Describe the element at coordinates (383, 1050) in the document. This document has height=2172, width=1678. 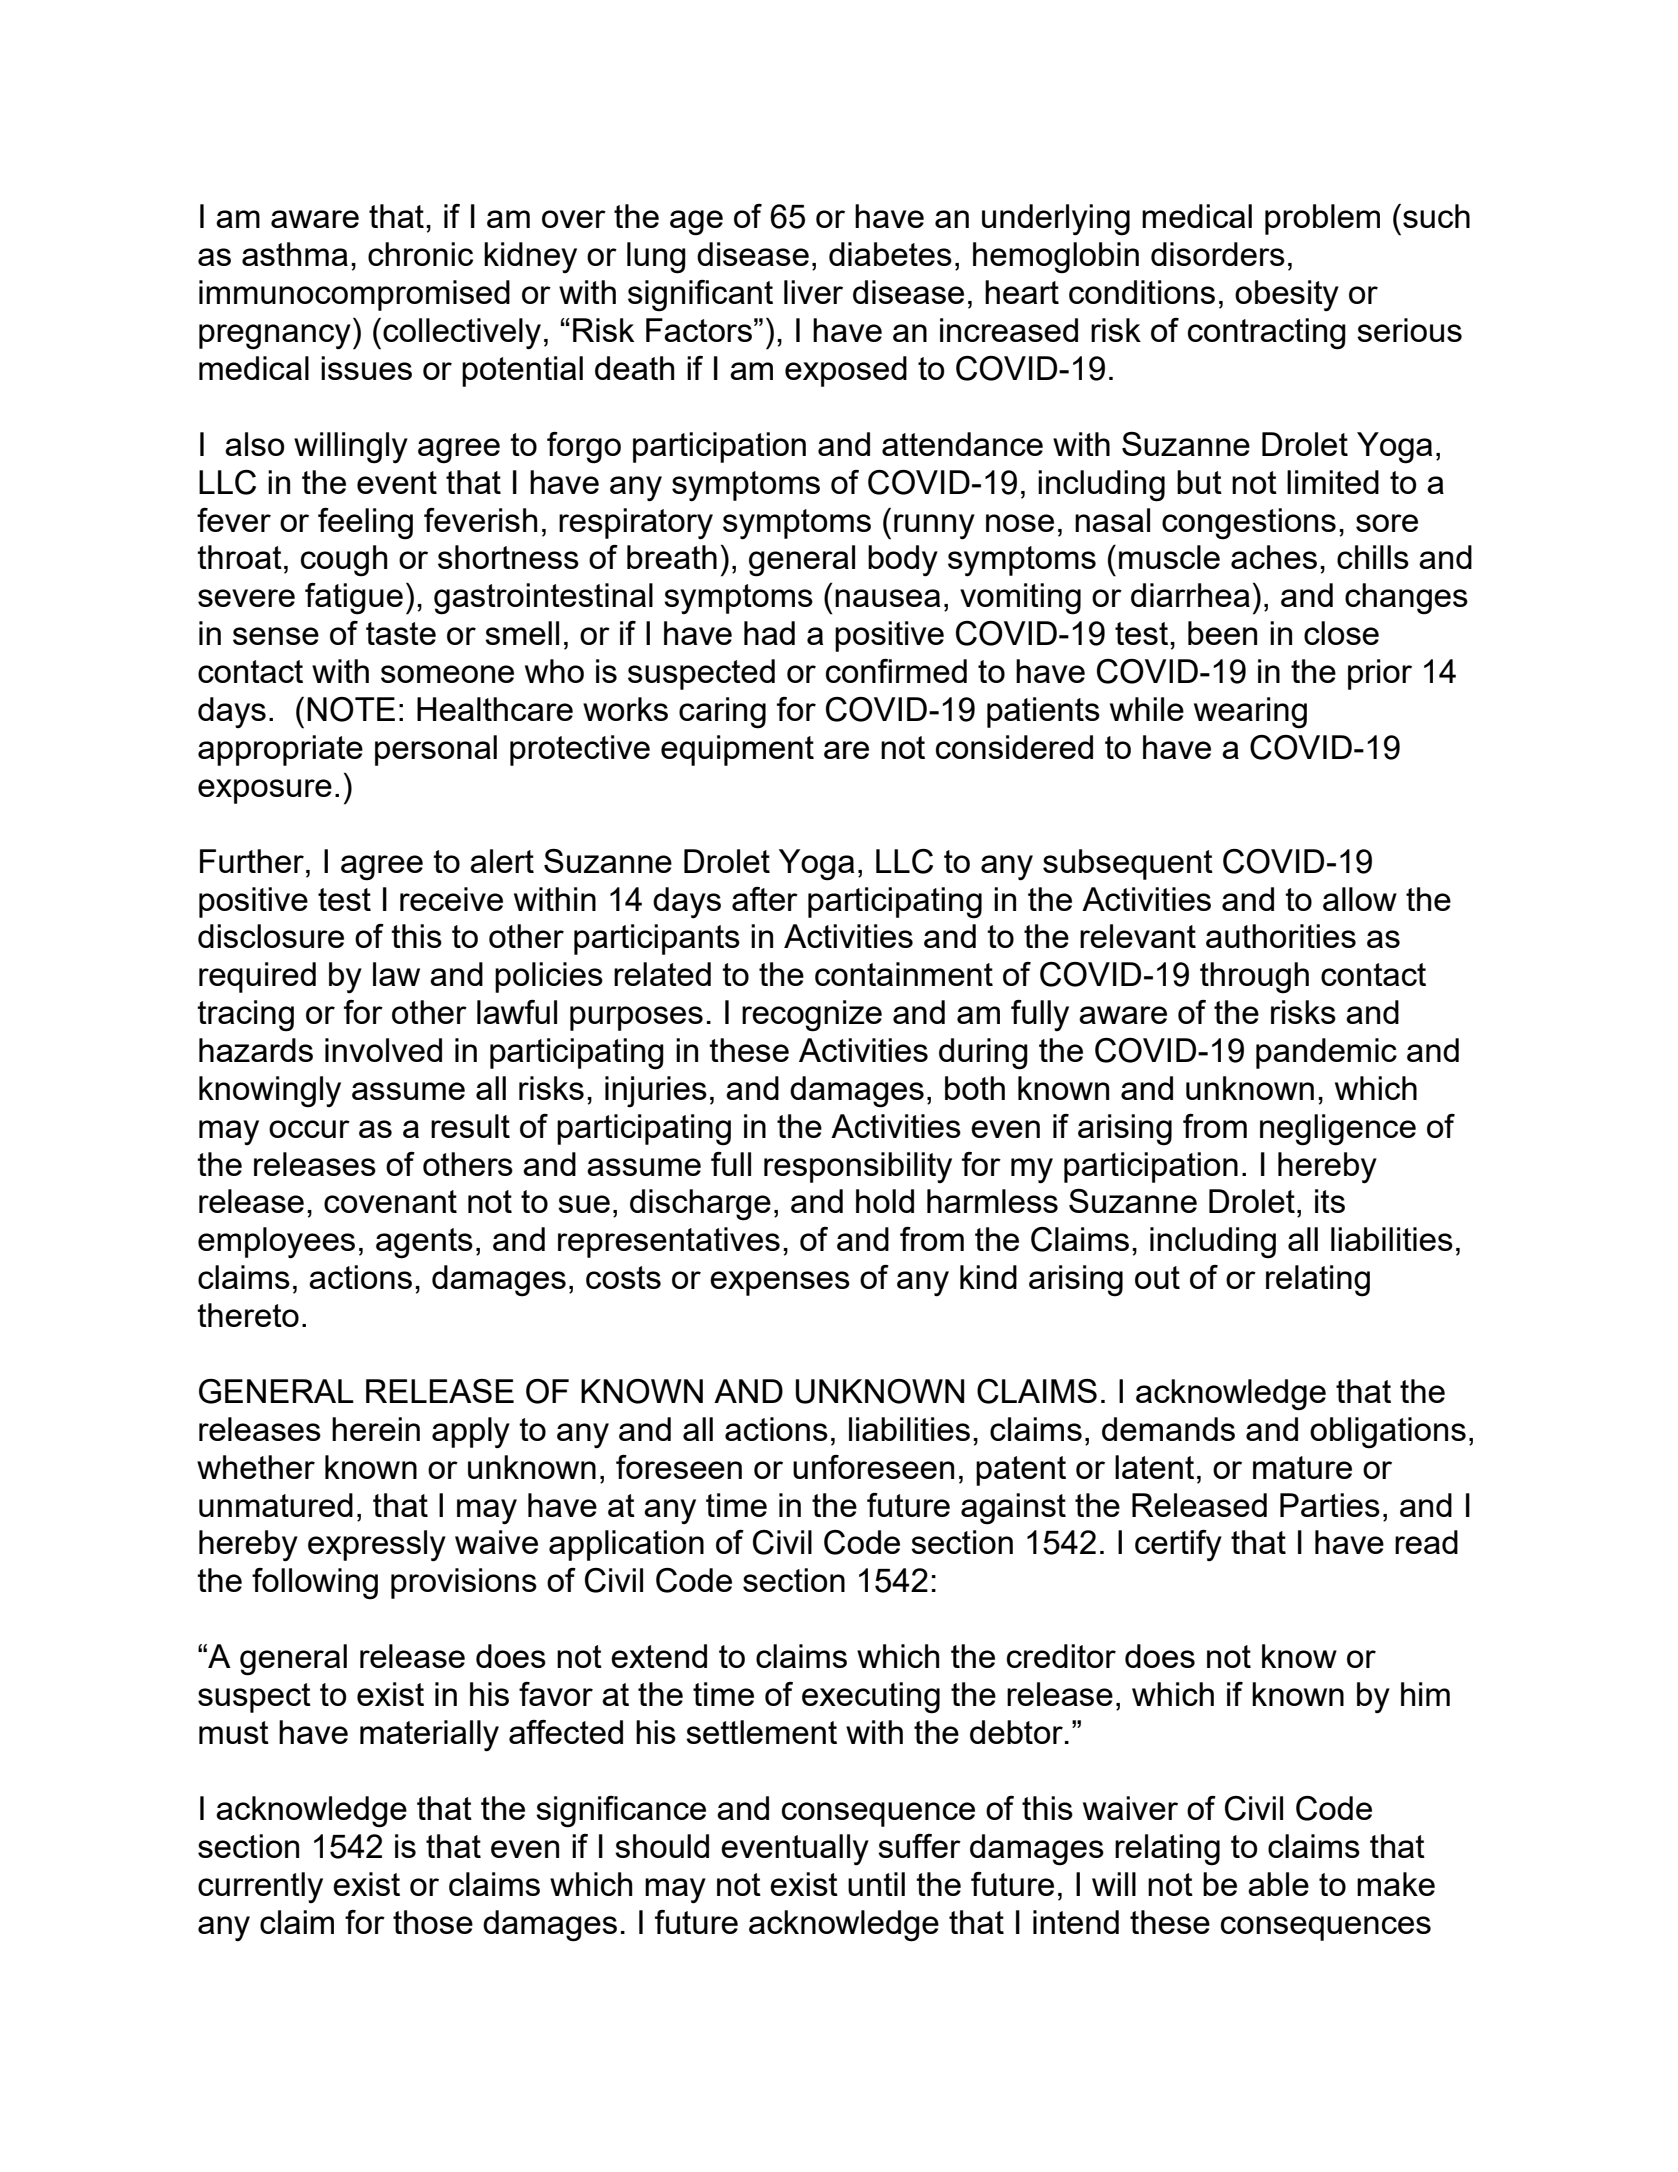
I see `involved` at that location.
